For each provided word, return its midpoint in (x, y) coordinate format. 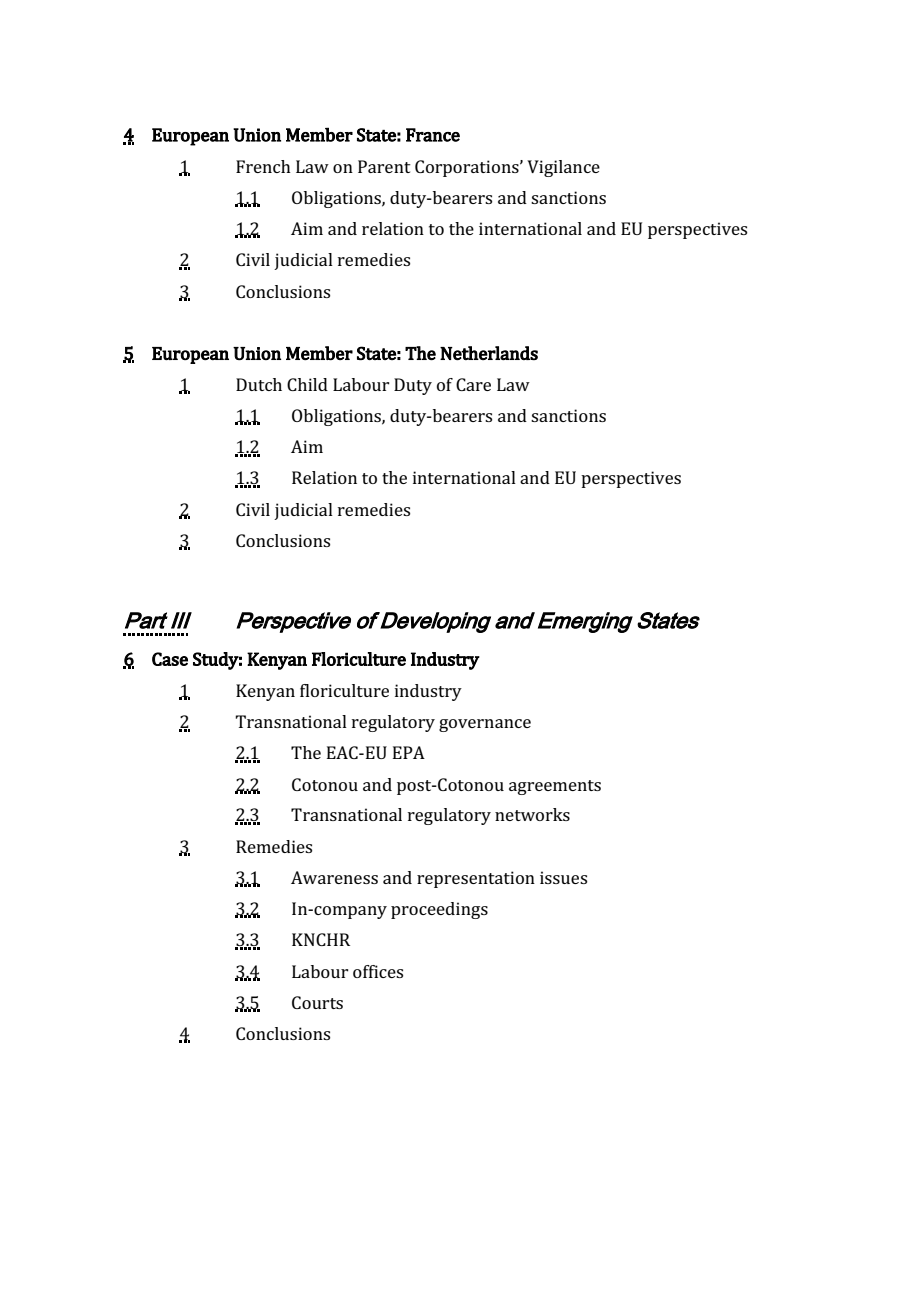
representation (476, 879)
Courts (317, 1002)
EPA (409, 752)
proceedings (439, 910)
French (263, 166)
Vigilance (563, 168)
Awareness (334, 877)
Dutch (259, 384)
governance (485, 725)
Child (307, 384)
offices (378, 971)
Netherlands (489, 353)
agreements (555, 787)
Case (170, 659)
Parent (384, 166)
